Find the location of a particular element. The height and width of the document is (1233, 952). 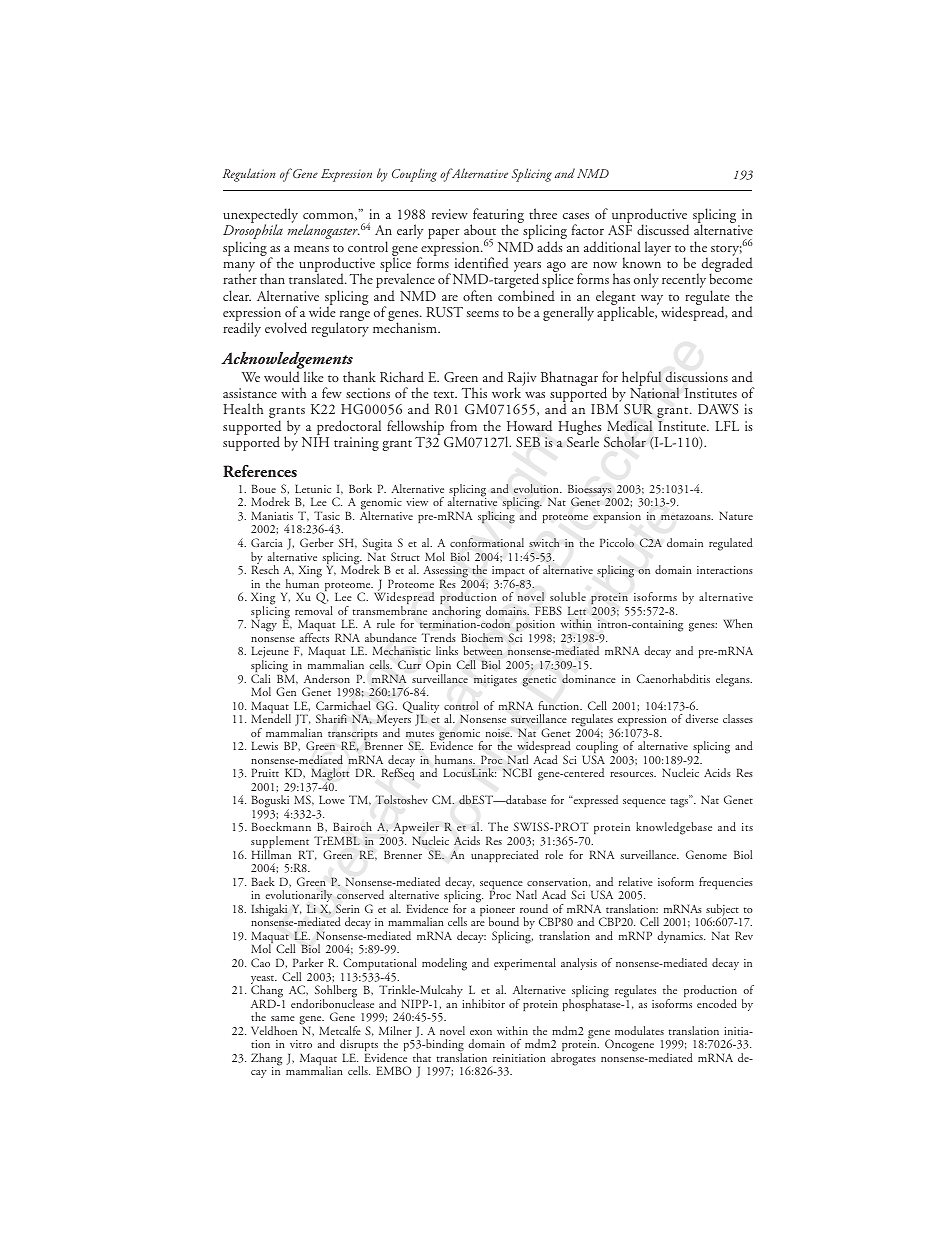

from is located at coordinates (463, 425).
